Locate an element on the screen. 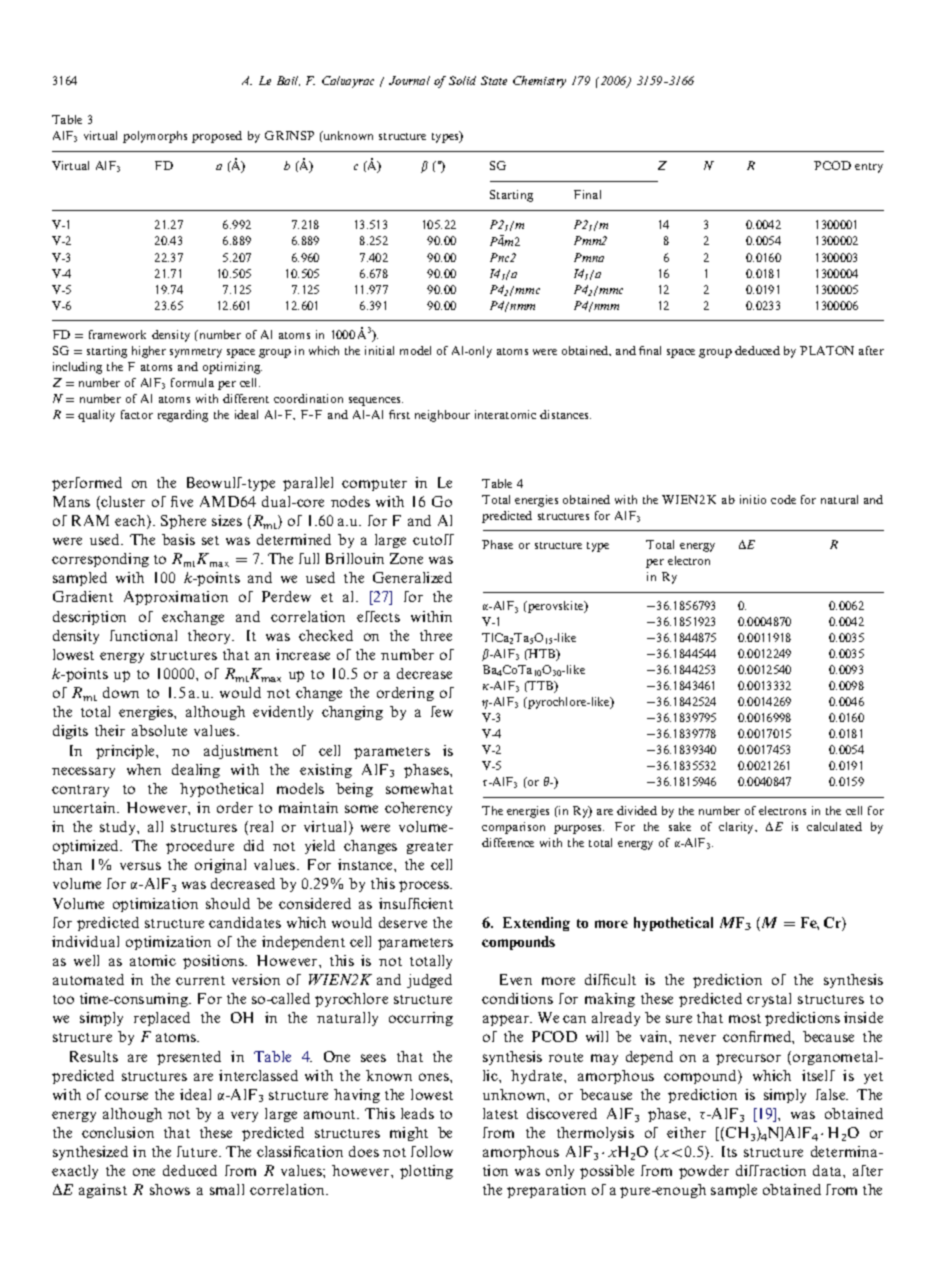 The image size is (952, 1270). future is located at coordinates (198, 1151).
